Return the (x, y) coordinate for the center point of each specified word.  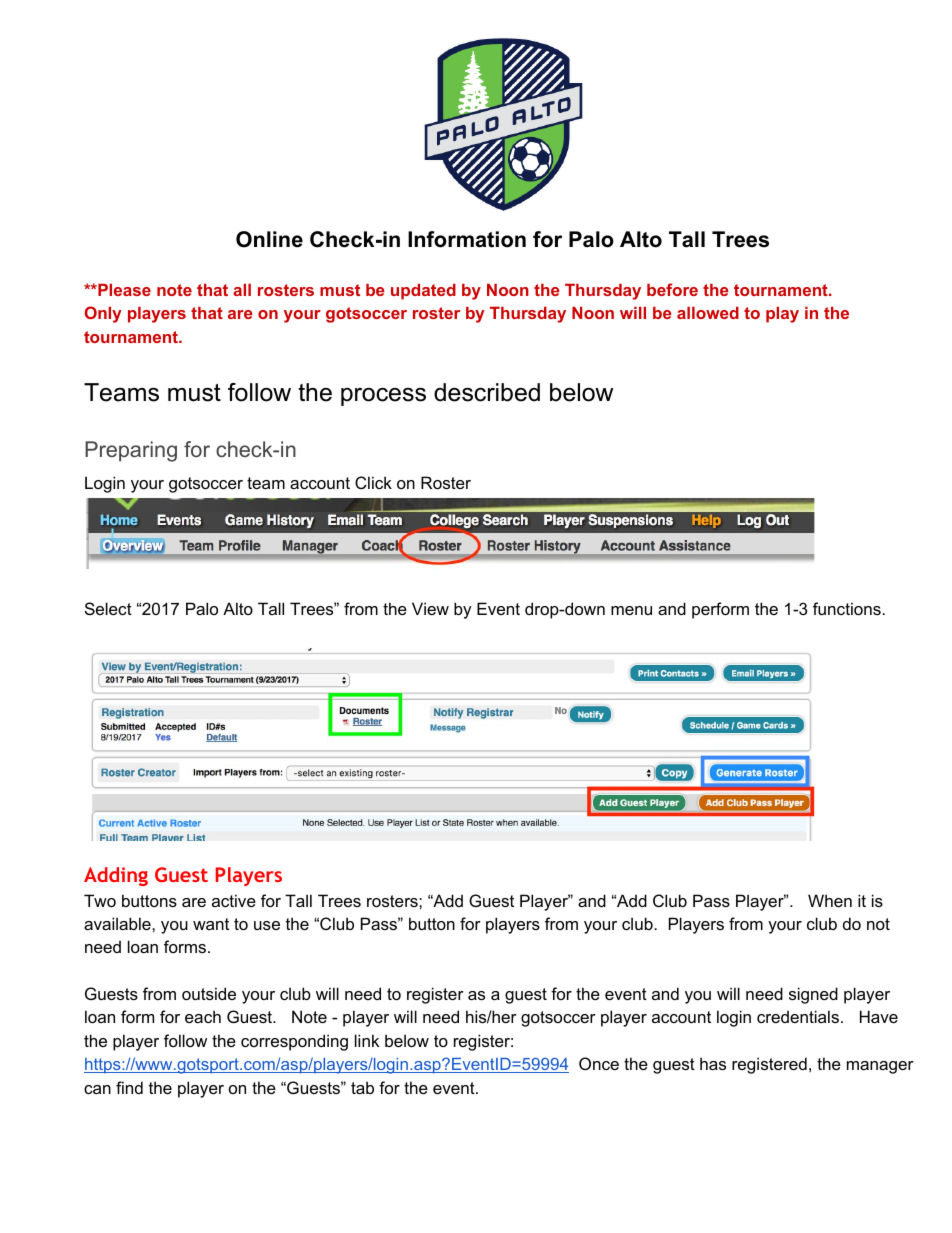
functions (847, 608)
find (129, 1087)
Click (373, 482)
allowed (708, 313)
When (830, 900)
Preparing (131, 451)
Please (123, 290)
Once (599, 1063)
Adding (116, 876)
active (234, 900)
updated (423, 292)
